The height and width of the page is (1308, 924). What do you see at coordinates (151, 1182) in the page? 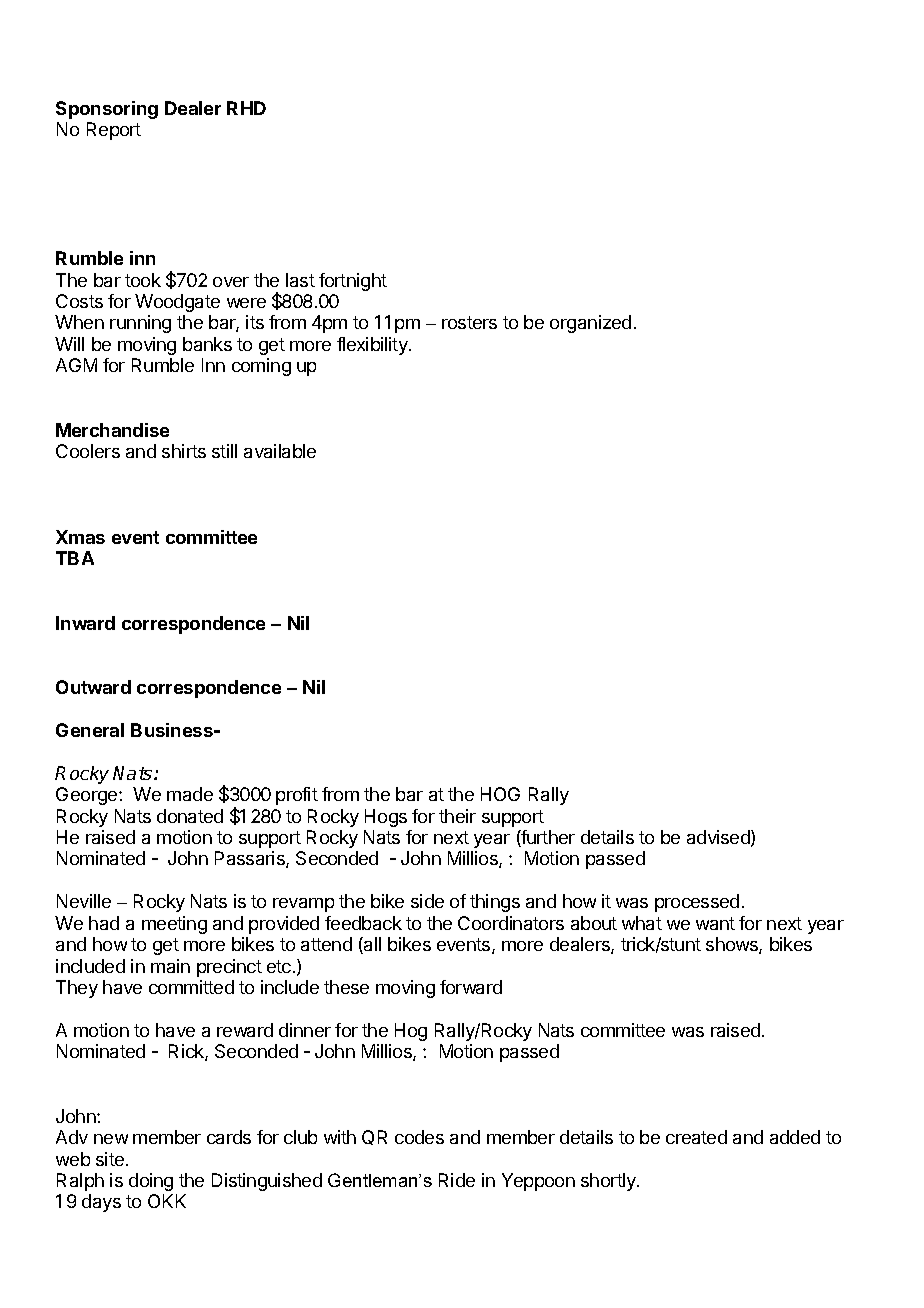
I see `doing` at bounding box center [151, 1182].
